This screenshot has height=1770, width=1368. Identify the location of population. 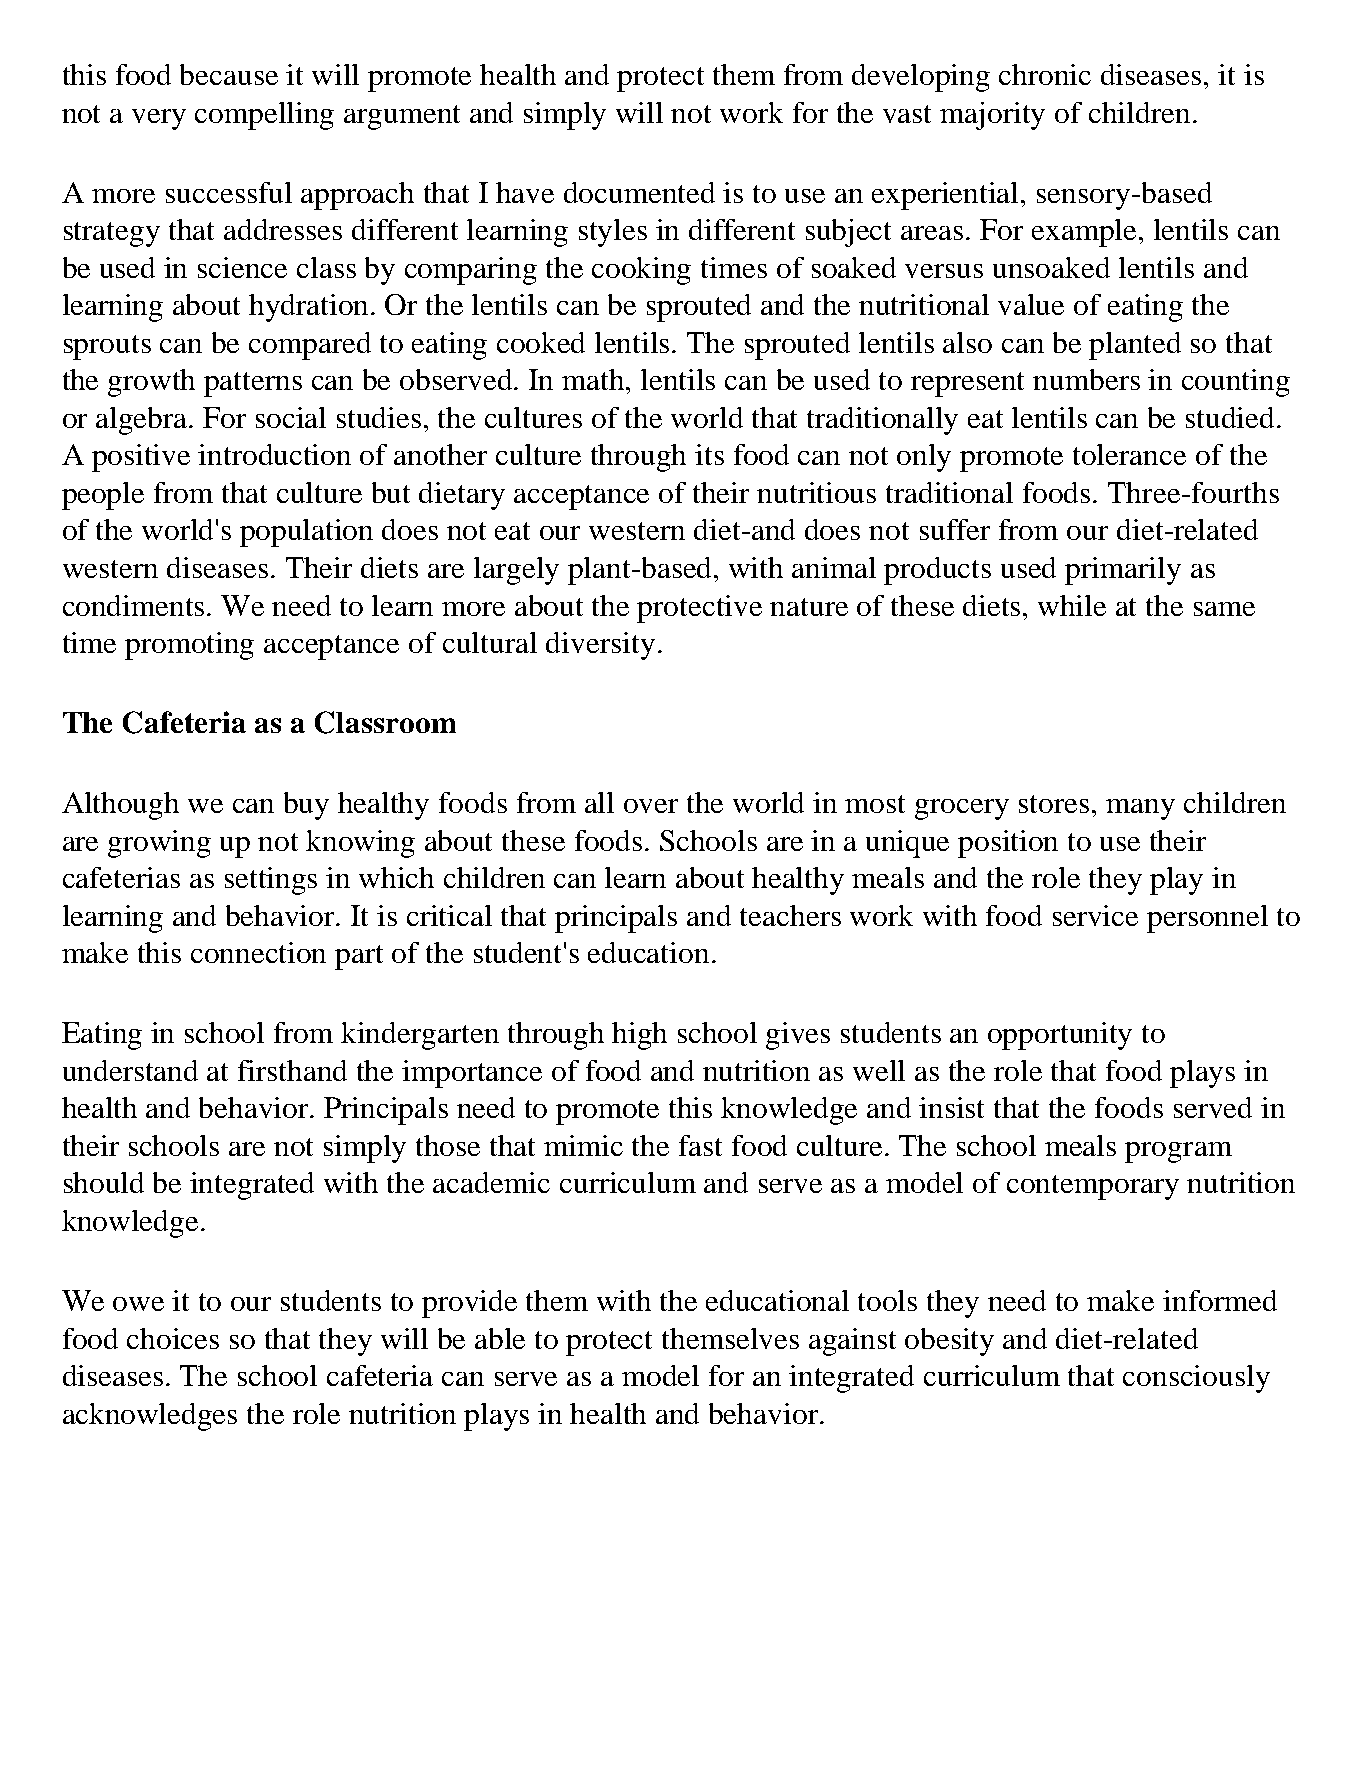
(306, 533).
